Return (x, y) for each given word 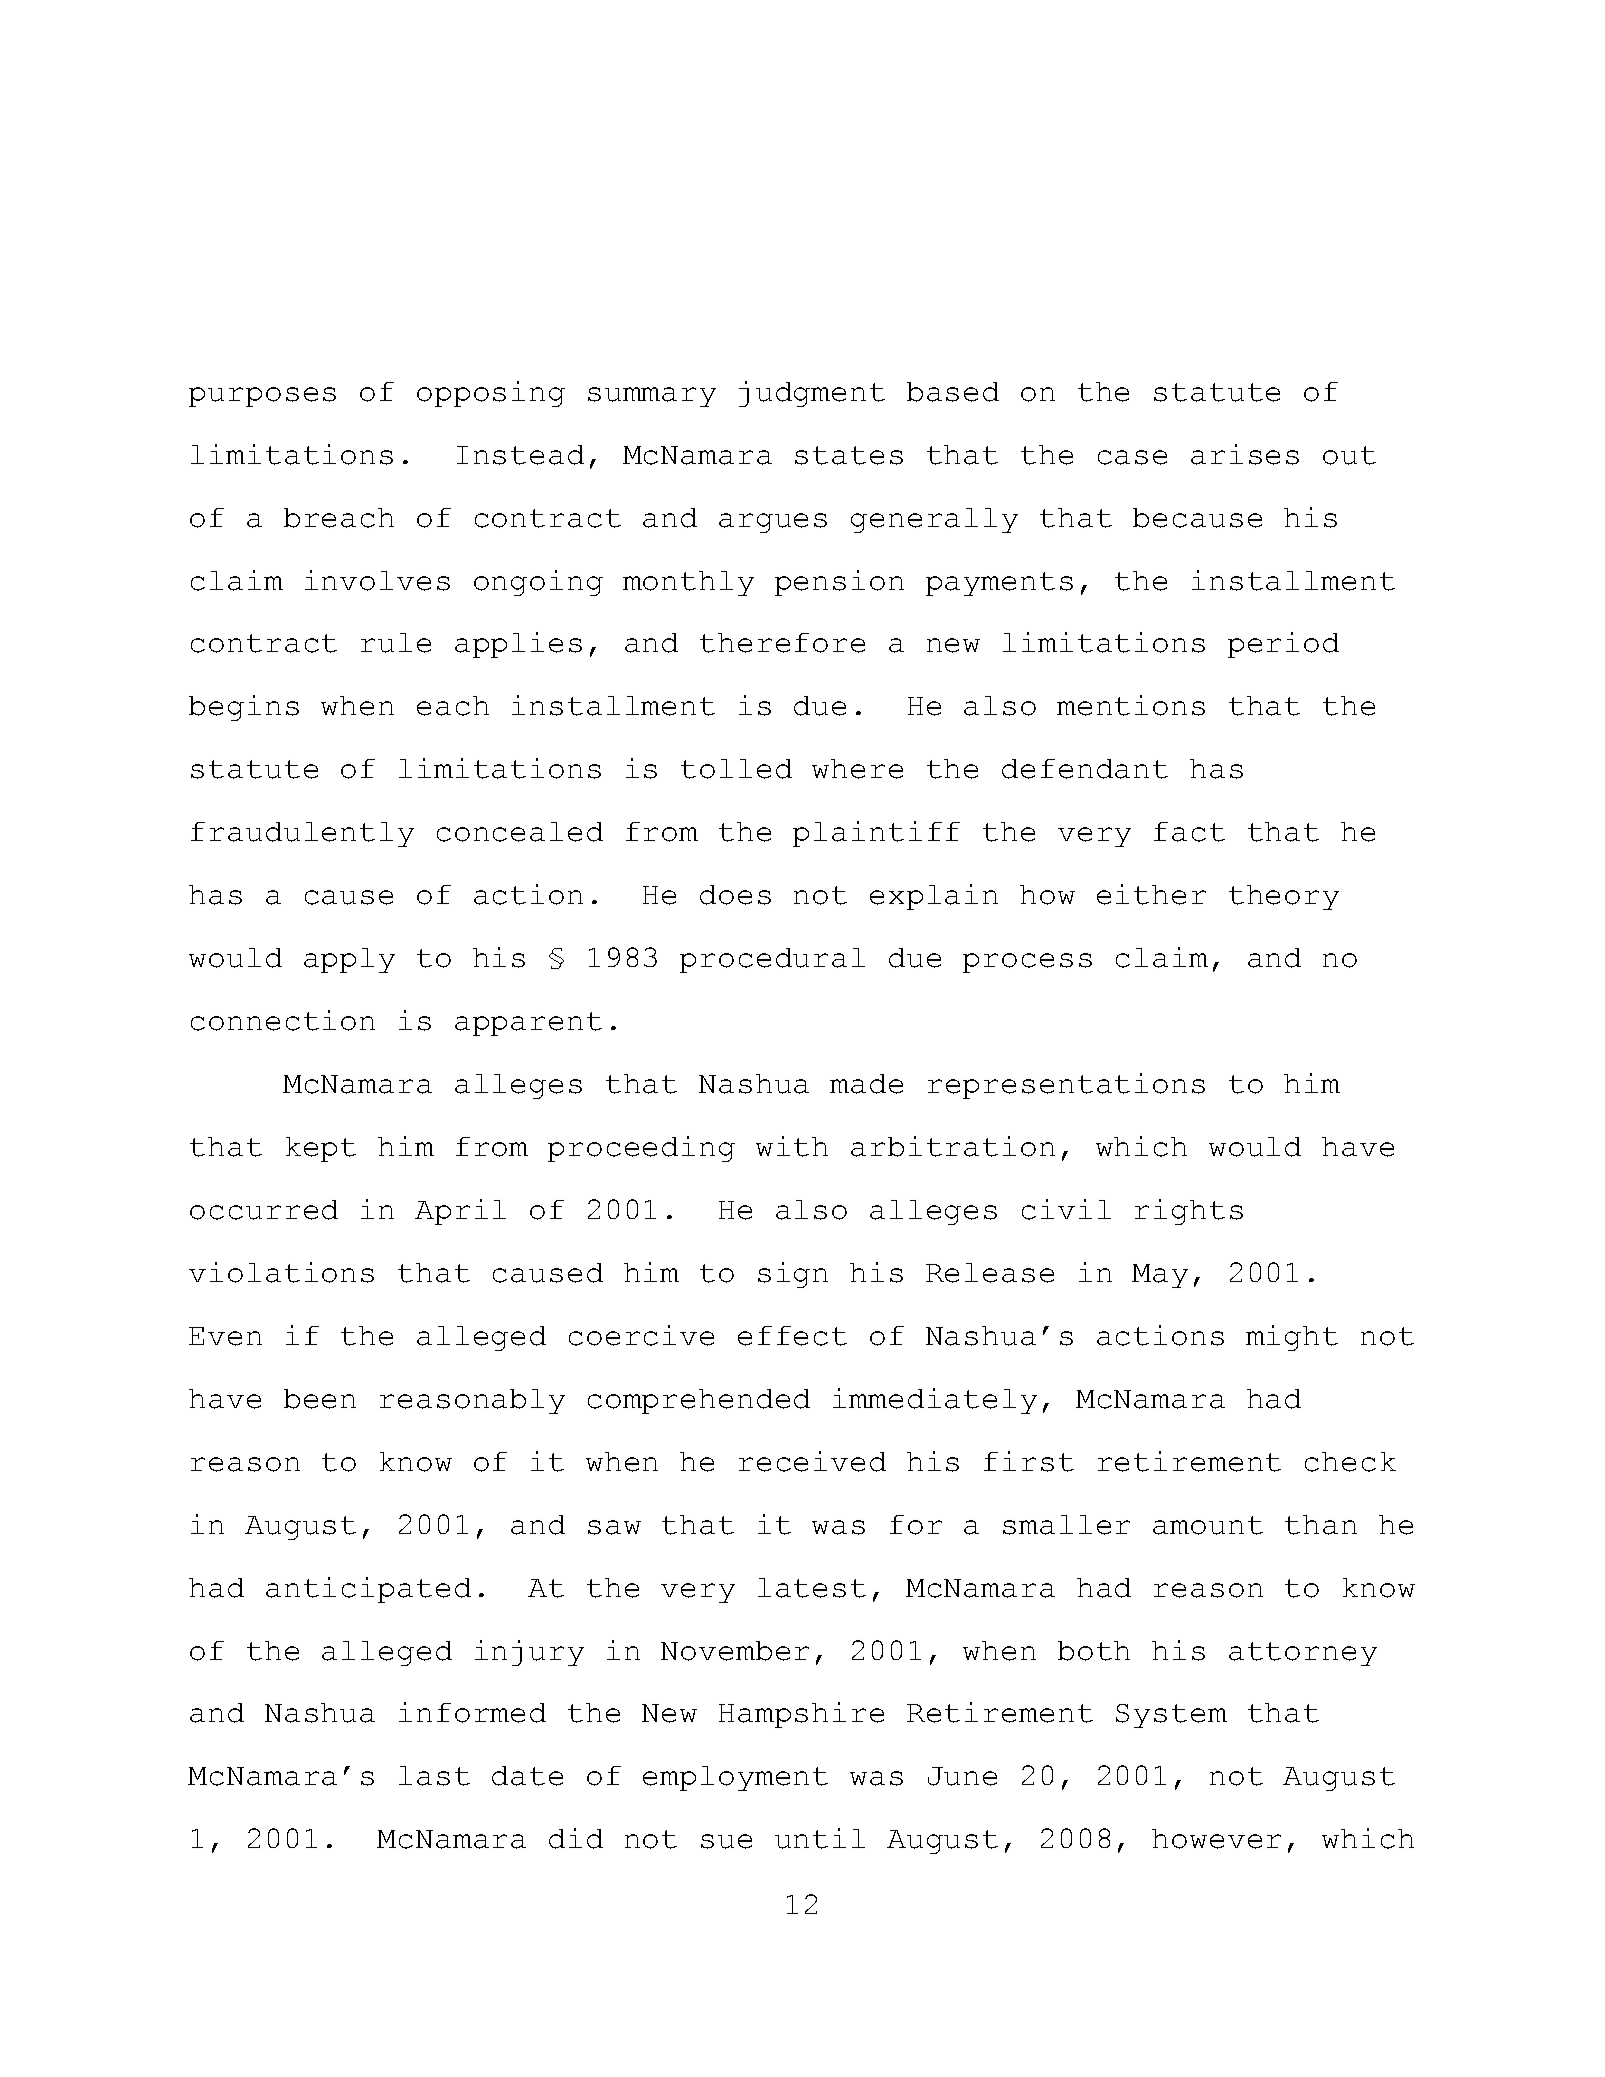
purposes (262, 397)
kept (321, 1149)
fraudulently (302, 834)
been (320, 1399)
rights (1189, 1212)
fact (1189, 832)
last (434, 1776)
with (792, 1146)
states (849, 455)
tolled (736, 769)
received (812, 1461)
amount (1208, 1525)
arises (1245, 454)
